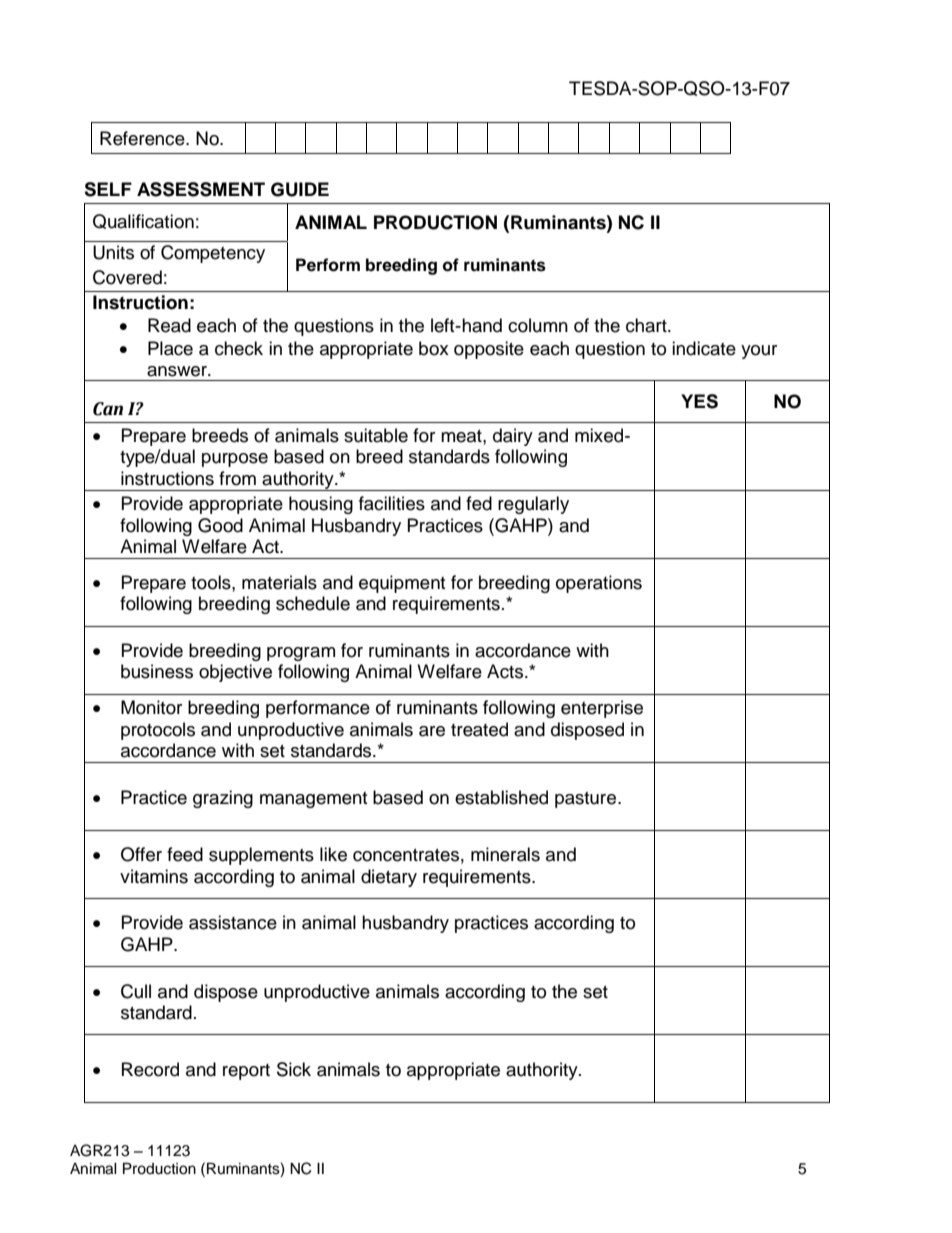  I want to click on chart, so click(647, 325).
